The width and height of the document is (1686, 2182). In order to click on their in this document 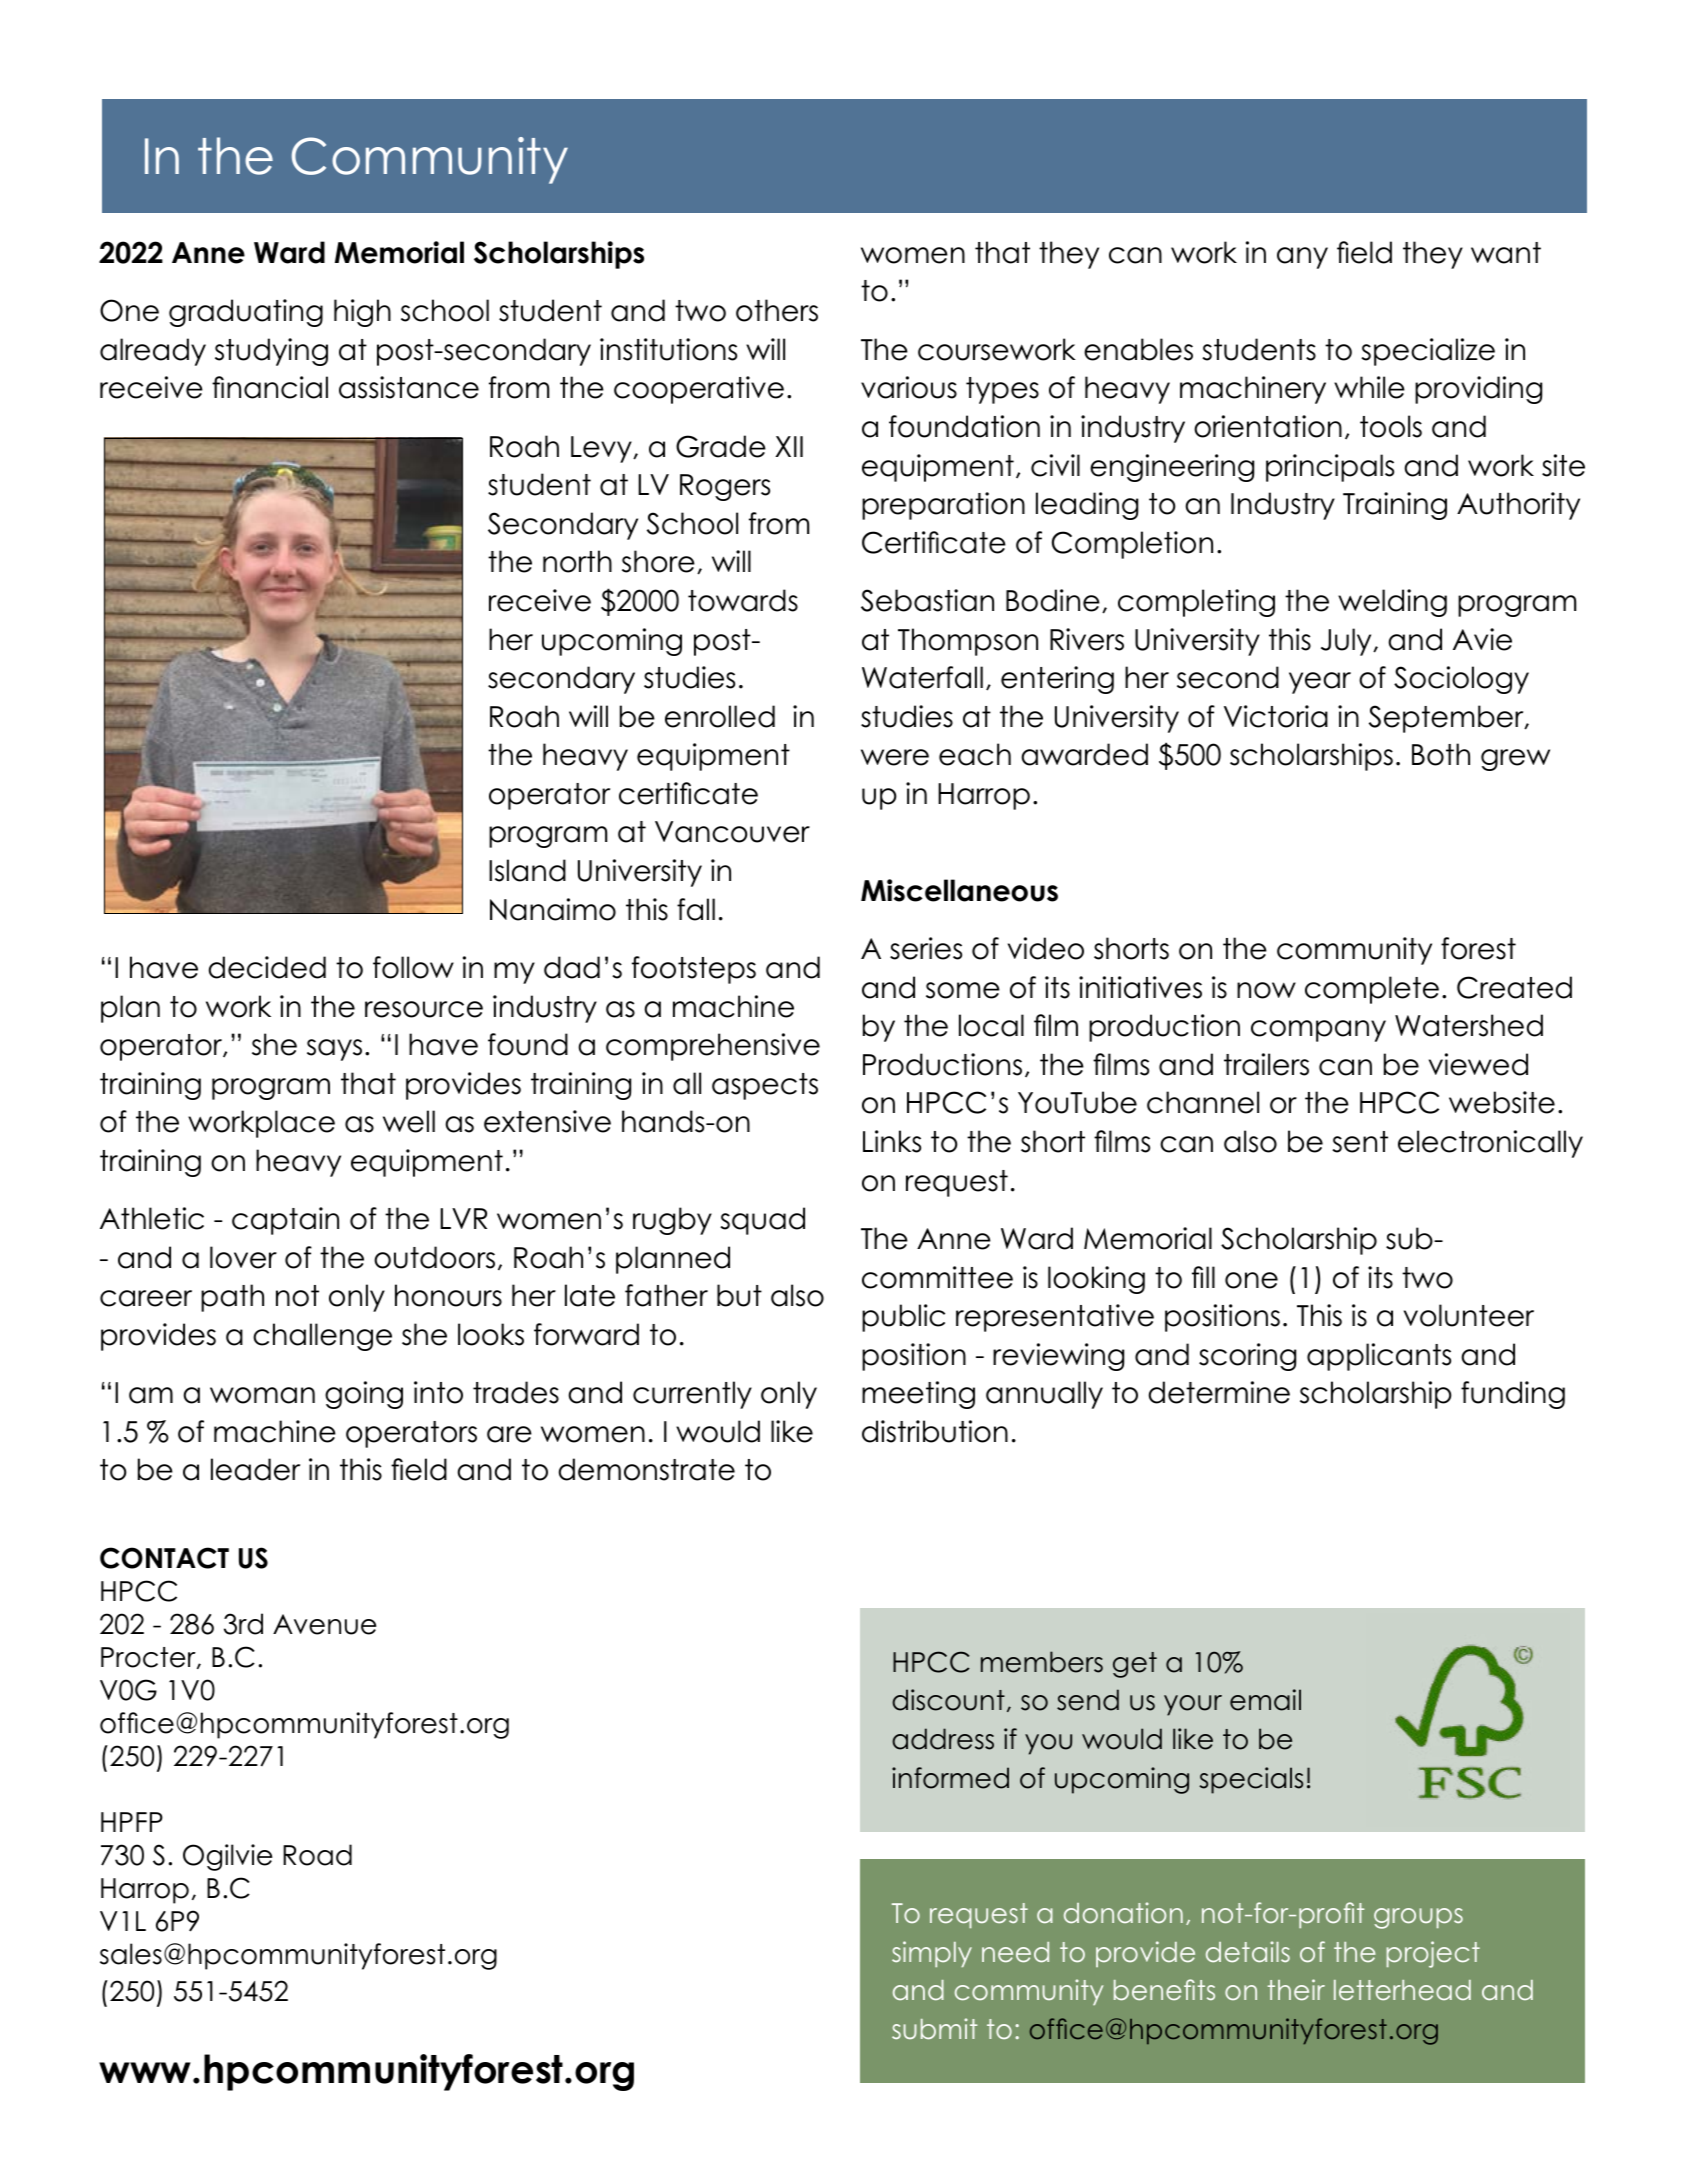, I will do `click(1296, 1989)`.
